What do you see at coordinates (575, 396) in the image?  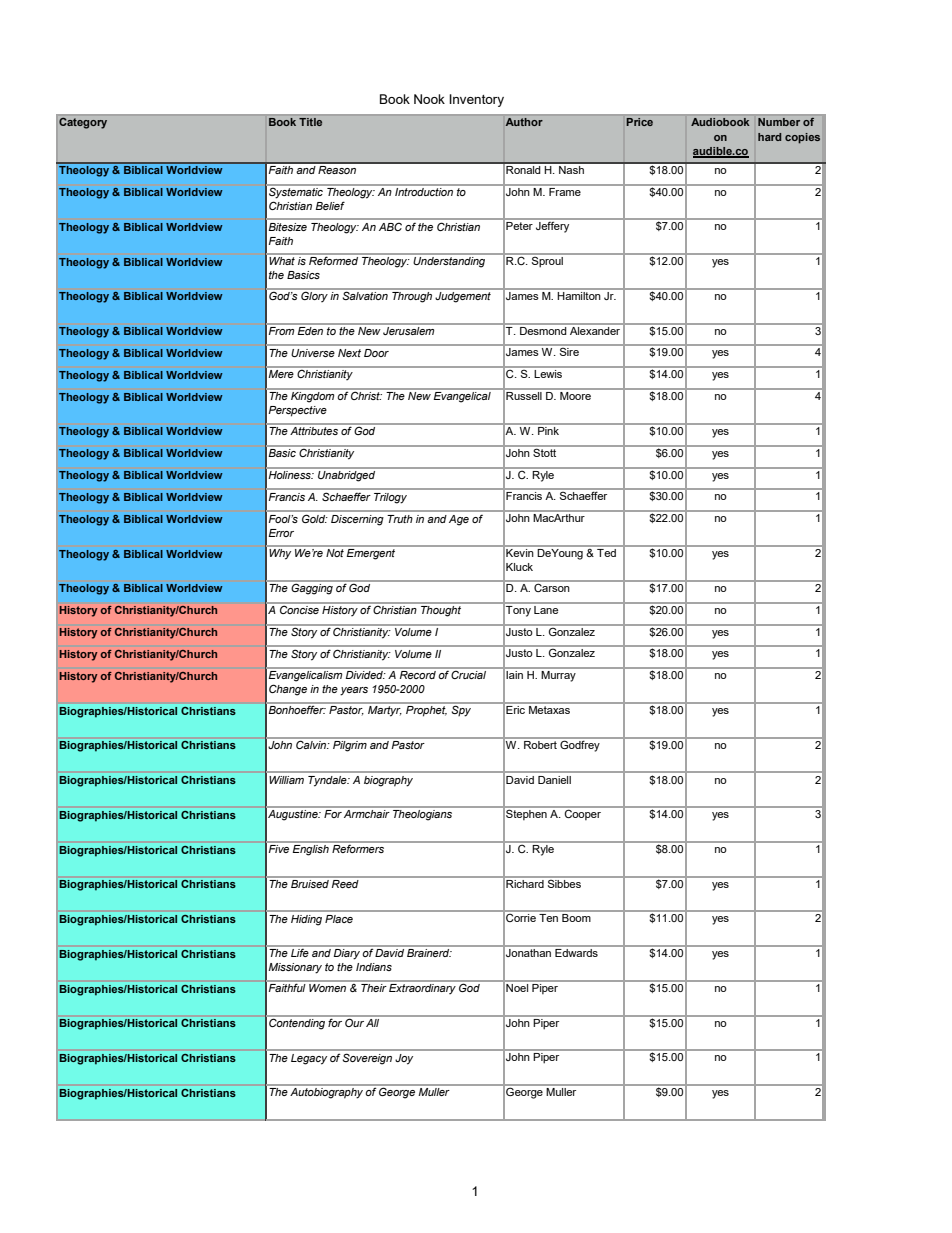 I see `Moore` at bounding box center [575, 396].
